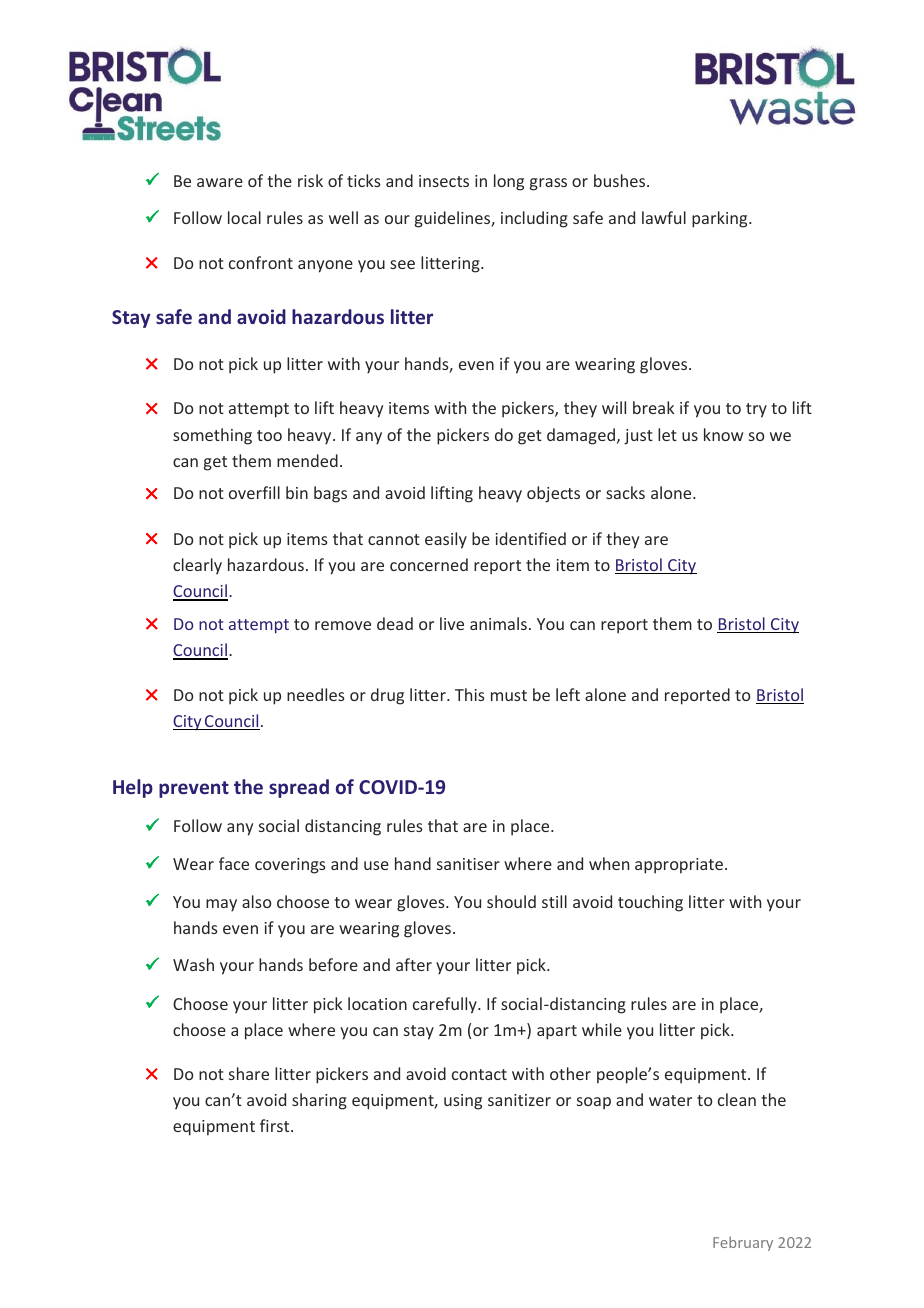 This screenshot has width=924, height=1308. I want to click on easily, so click(446, 540).
